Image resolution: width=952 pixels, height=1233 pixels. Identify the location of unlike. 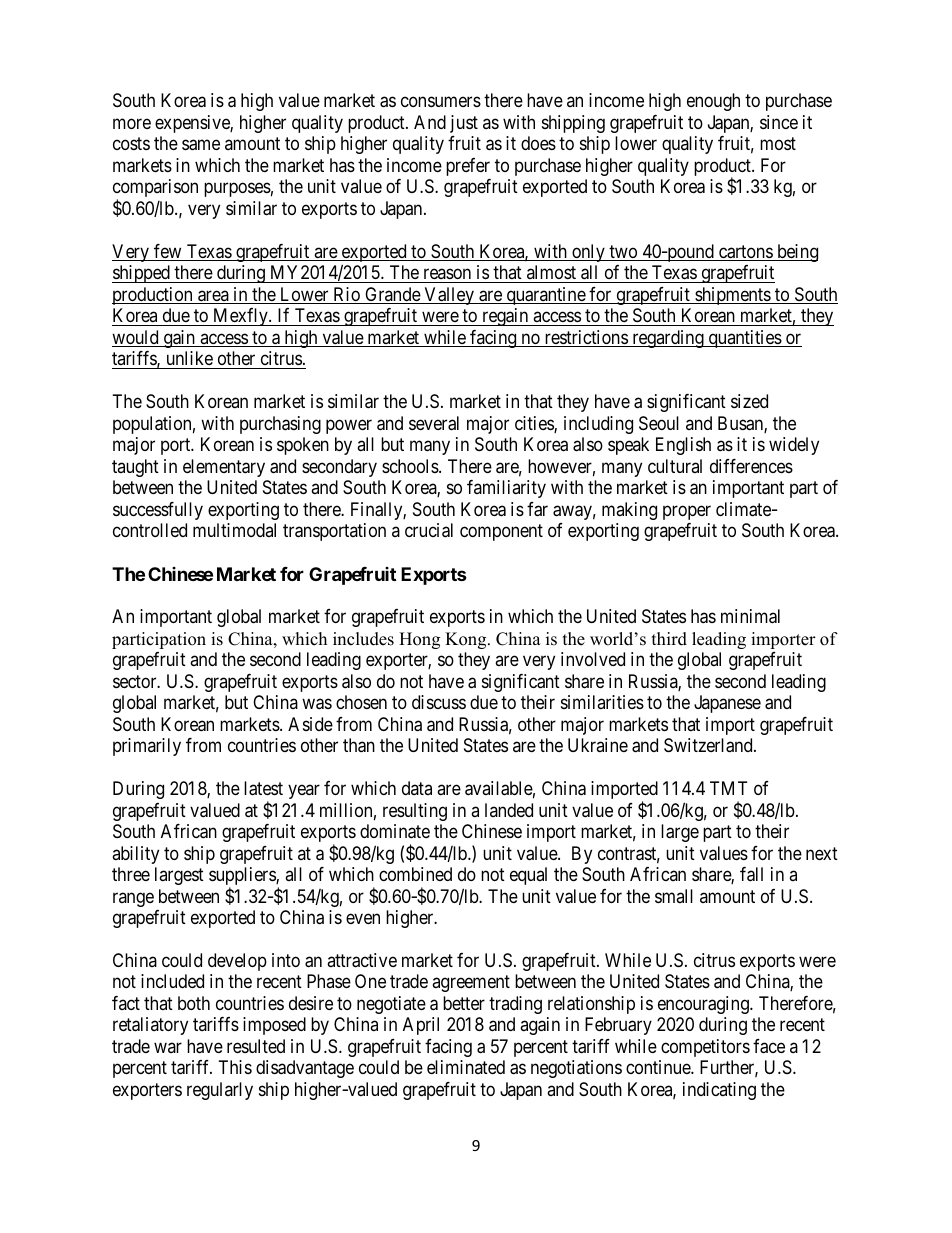
(190, 358).
